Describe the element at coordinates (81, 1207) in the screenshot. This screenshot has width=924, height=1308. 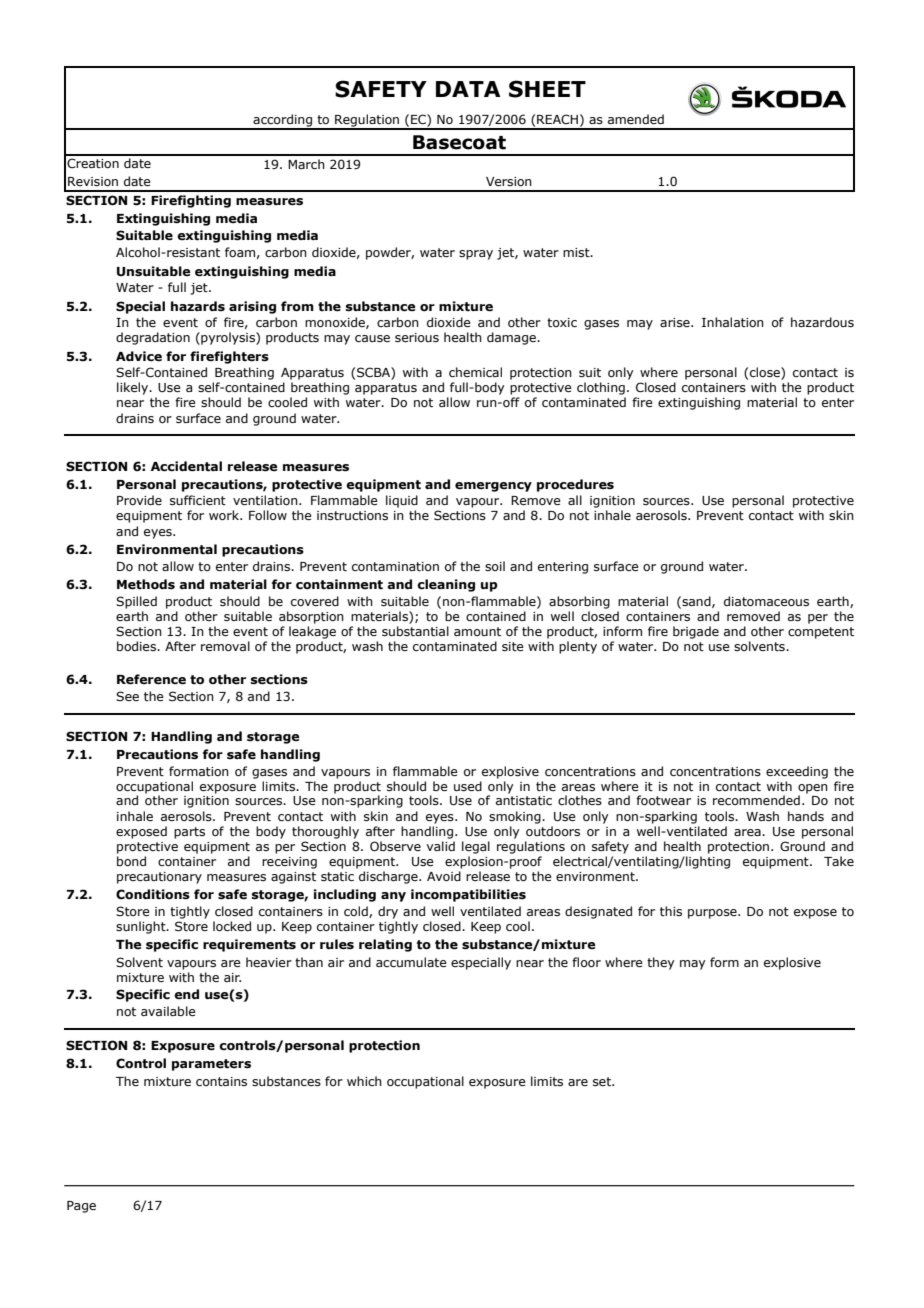
I see `Page` at that location.
